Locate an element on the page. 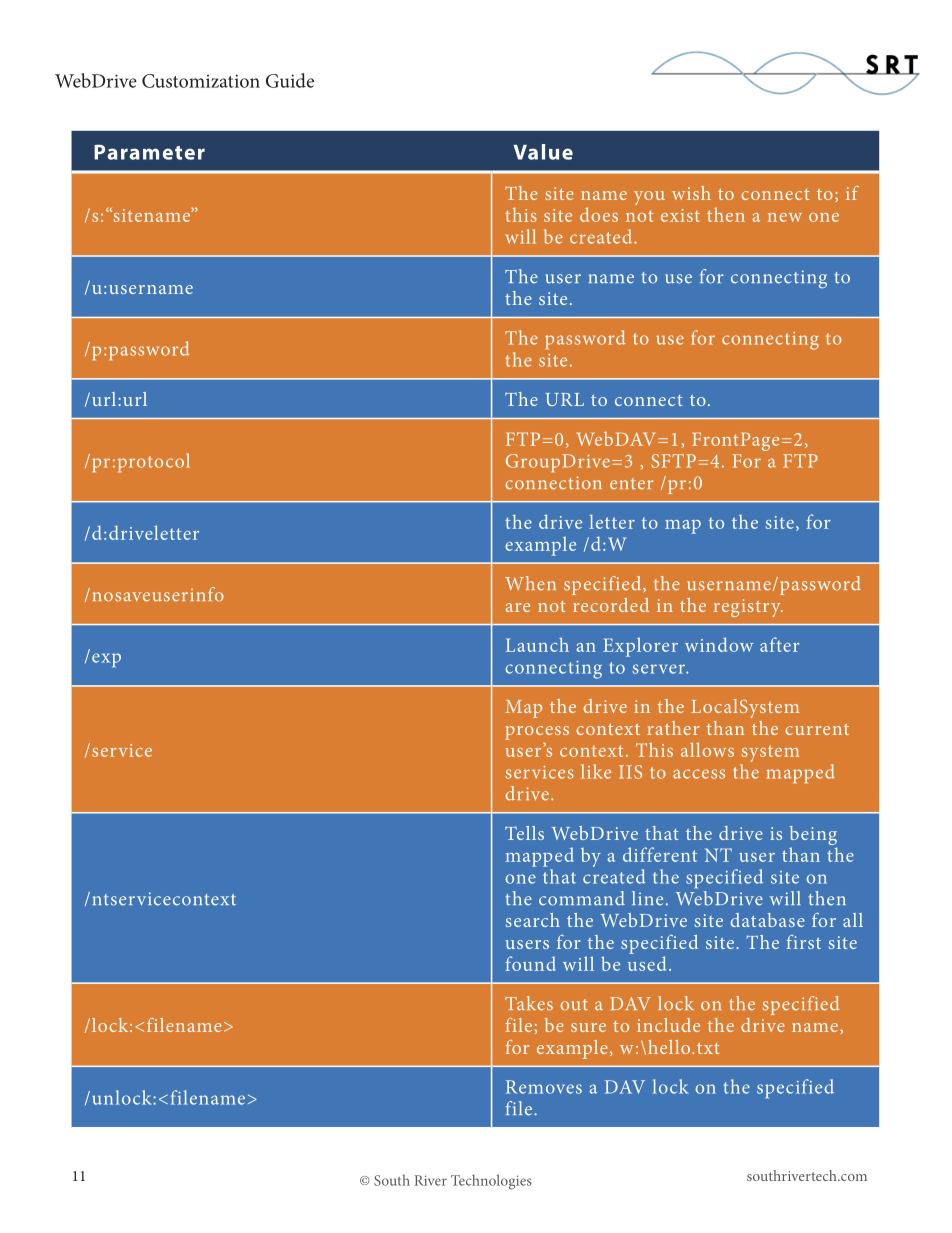 The height and width of the page is (1233, 952). process is located at coordinates (537, 733).
